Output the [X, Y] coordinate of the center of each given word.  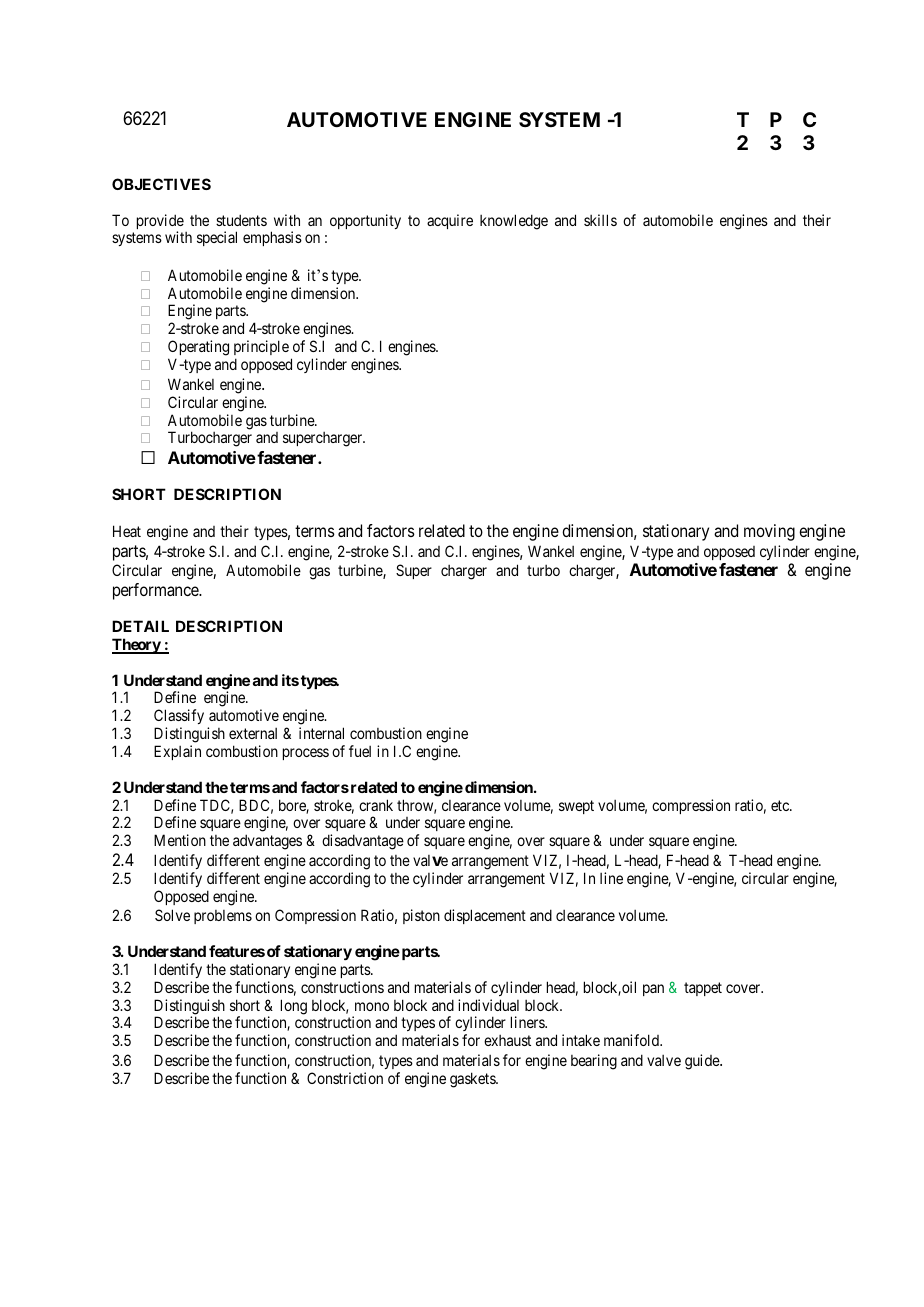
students [241, 220]
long [294, 1007]
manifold [633, 1040]
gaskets [473, 1080]
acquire [450, 221]
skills [600, 220]
